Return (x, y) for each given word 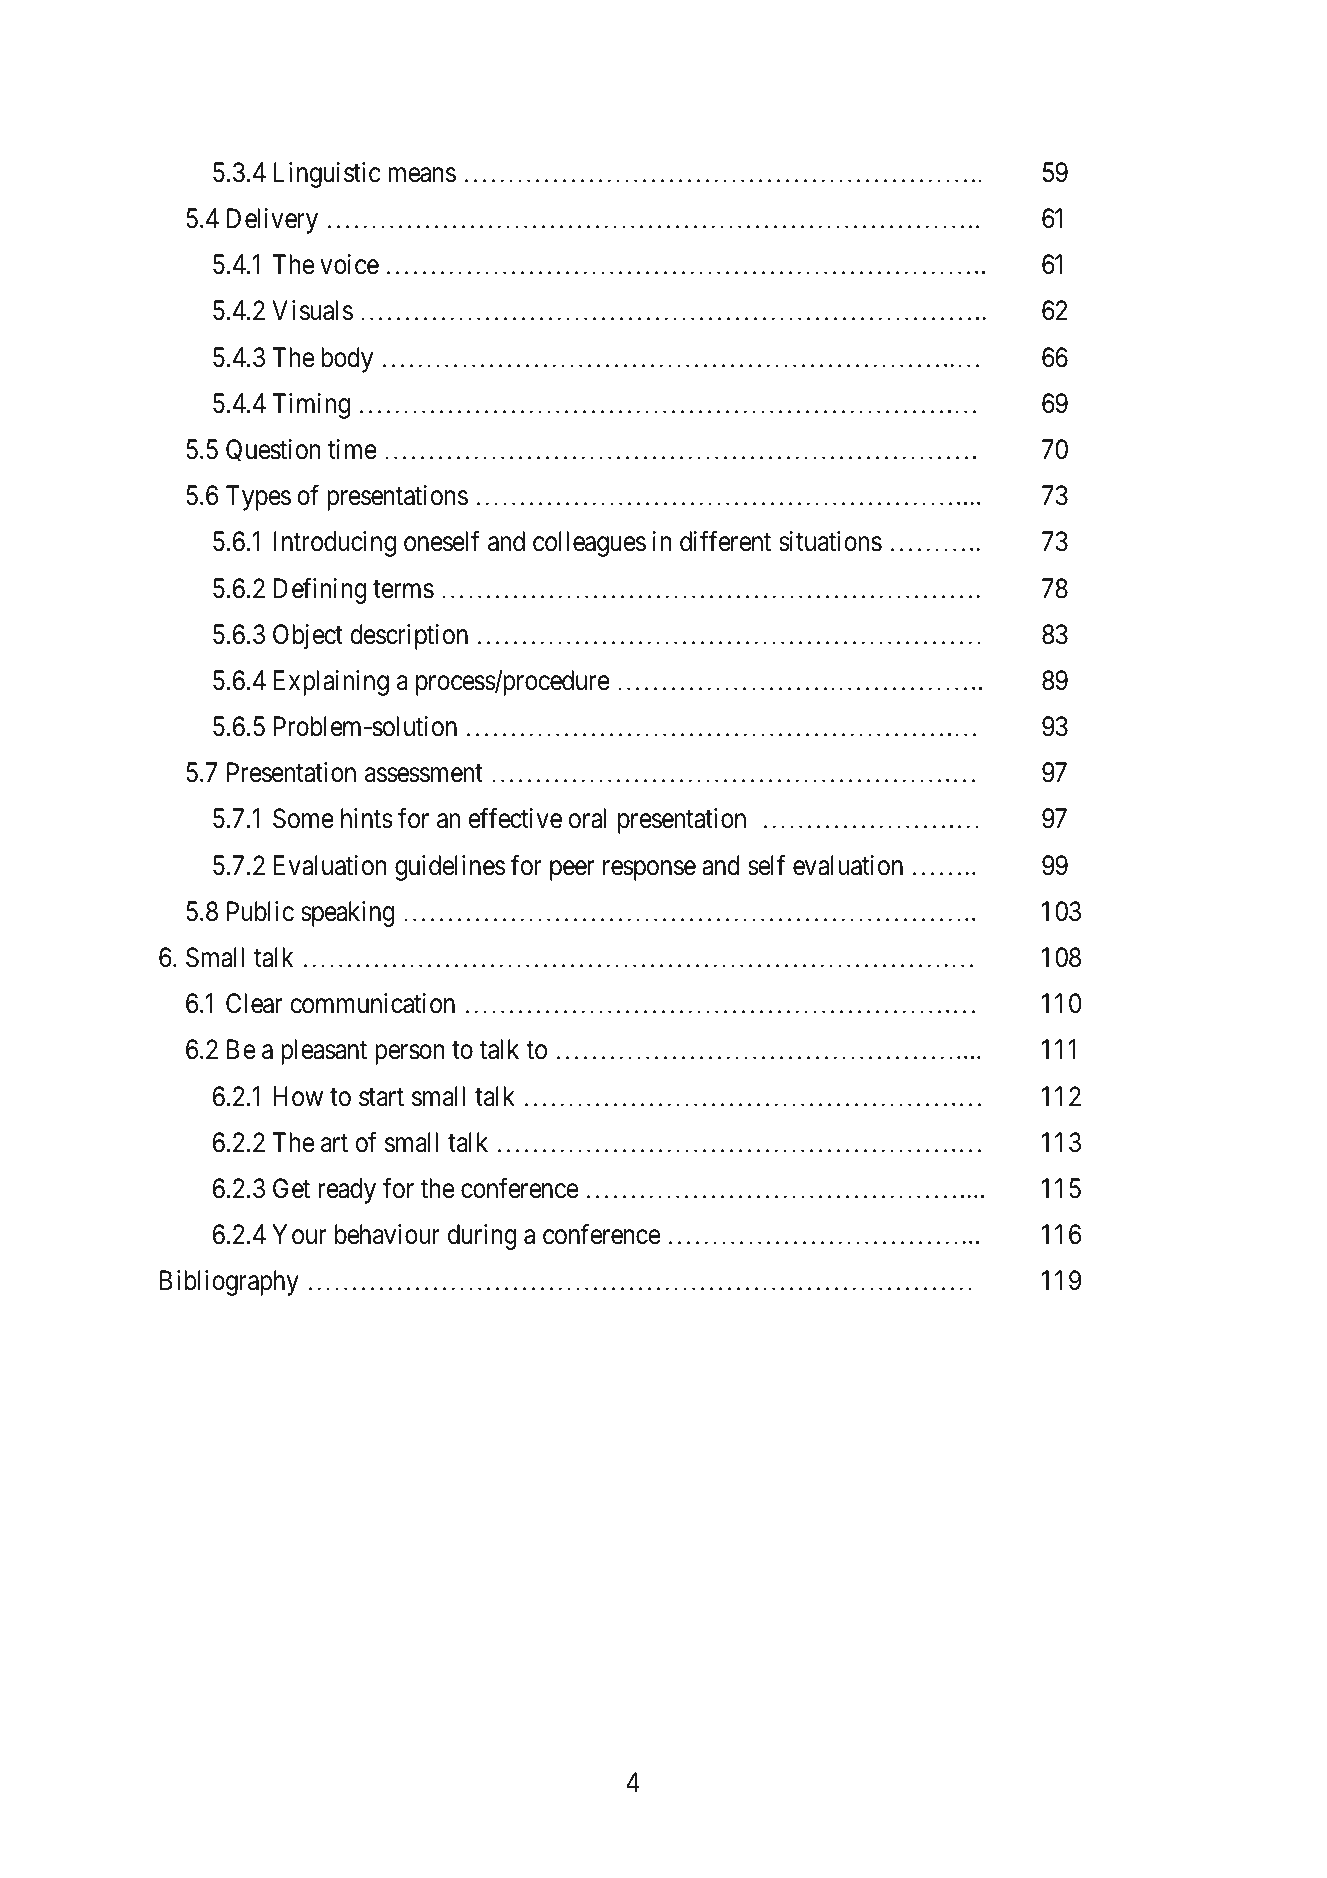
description (409, 637)
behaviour (387, 1234)
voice (349, 264)
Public (260, 911)
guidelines (450, 868)
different (725, 541)
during (482, 1237)
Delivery (272, 221)
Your (299, 1234)
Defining (320, 590)
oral (587, 818)
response (649, 870)
